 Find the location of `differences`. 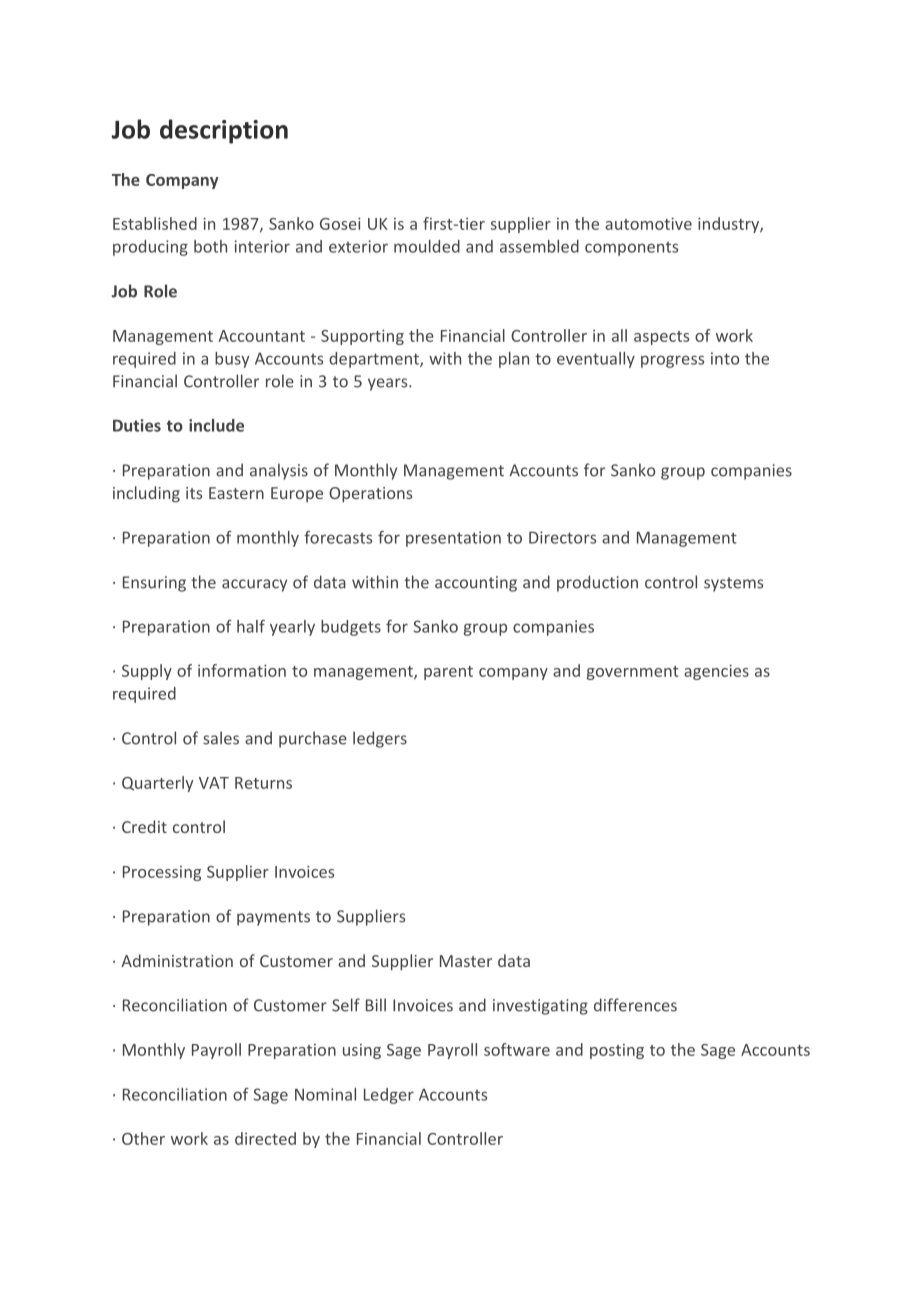

differences is located at coordinates (635, 1005).
